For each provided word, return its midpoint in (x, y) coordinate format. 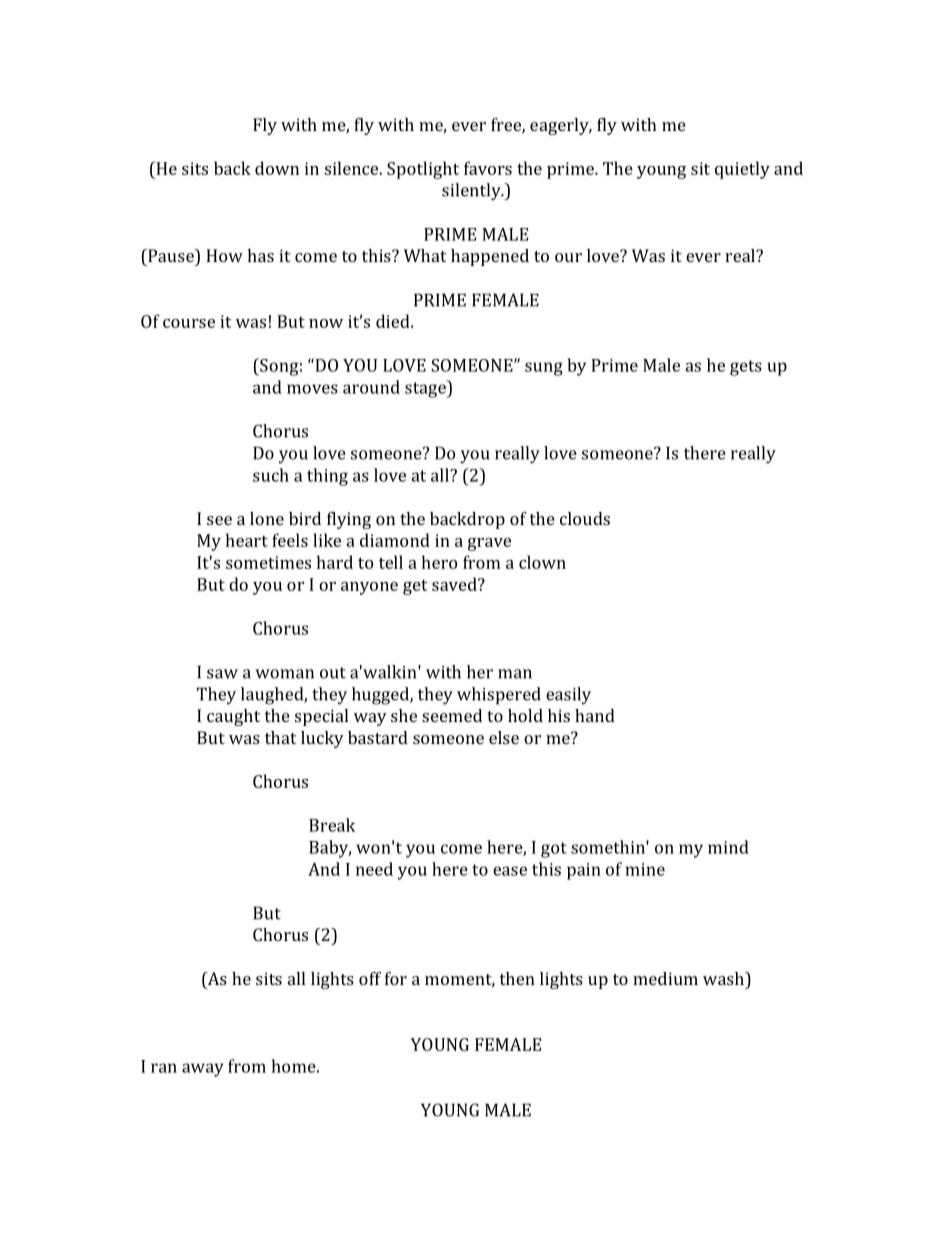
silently (472, 192)
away (203, 1070)
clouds (585, 518)
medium (665, 978)
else (504, 737)
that (280, 737)
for (396, 978)
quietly (742, 170)
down (277, 168)
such (271, 475)
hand (595, 715)
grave (489, 544)
